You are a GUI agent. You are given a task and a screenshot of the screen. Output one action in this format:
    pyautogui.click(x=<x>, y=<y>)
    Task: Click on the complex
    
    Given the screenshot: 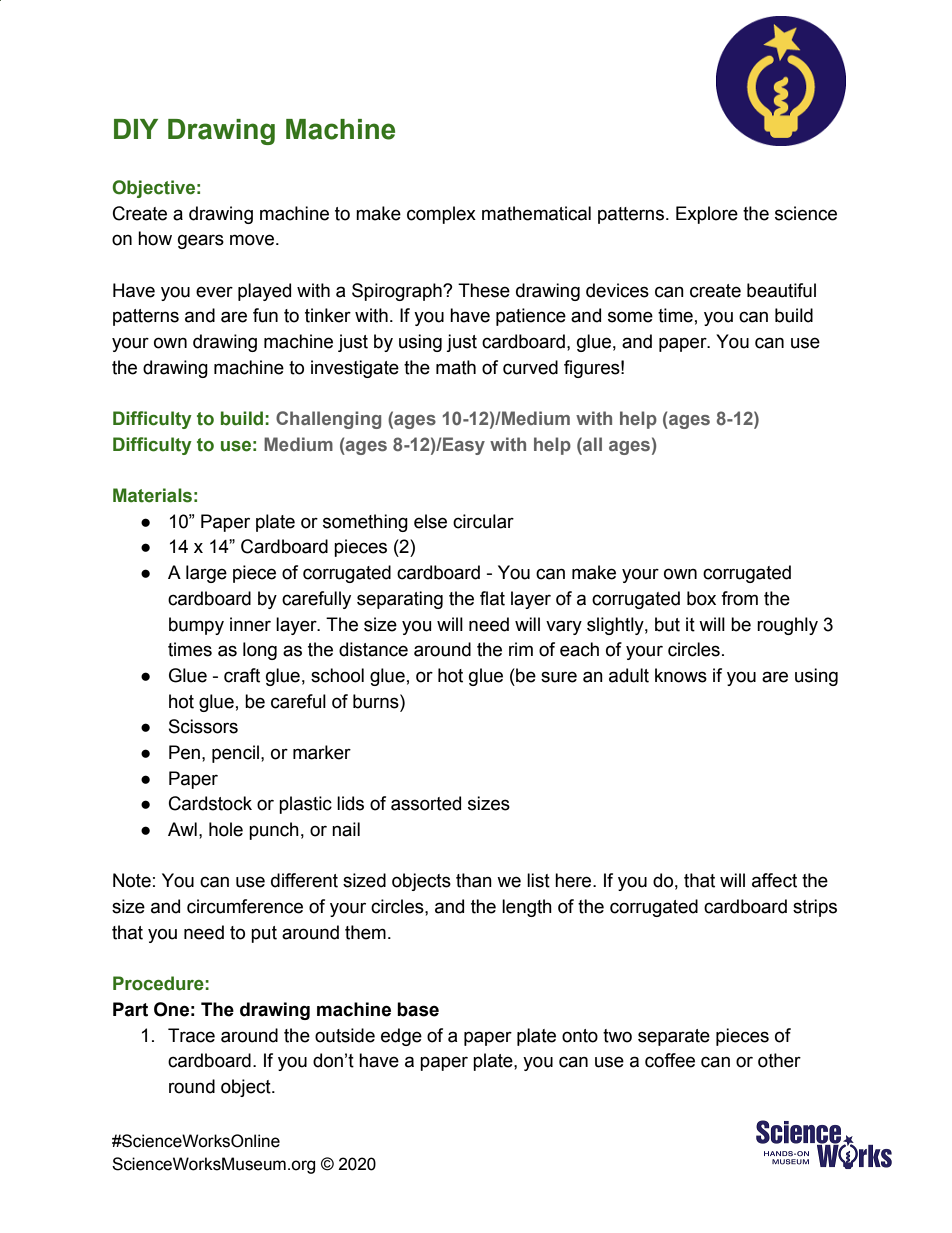 What is the action you would take?
    pyautogui.click(x=441, y=215)
